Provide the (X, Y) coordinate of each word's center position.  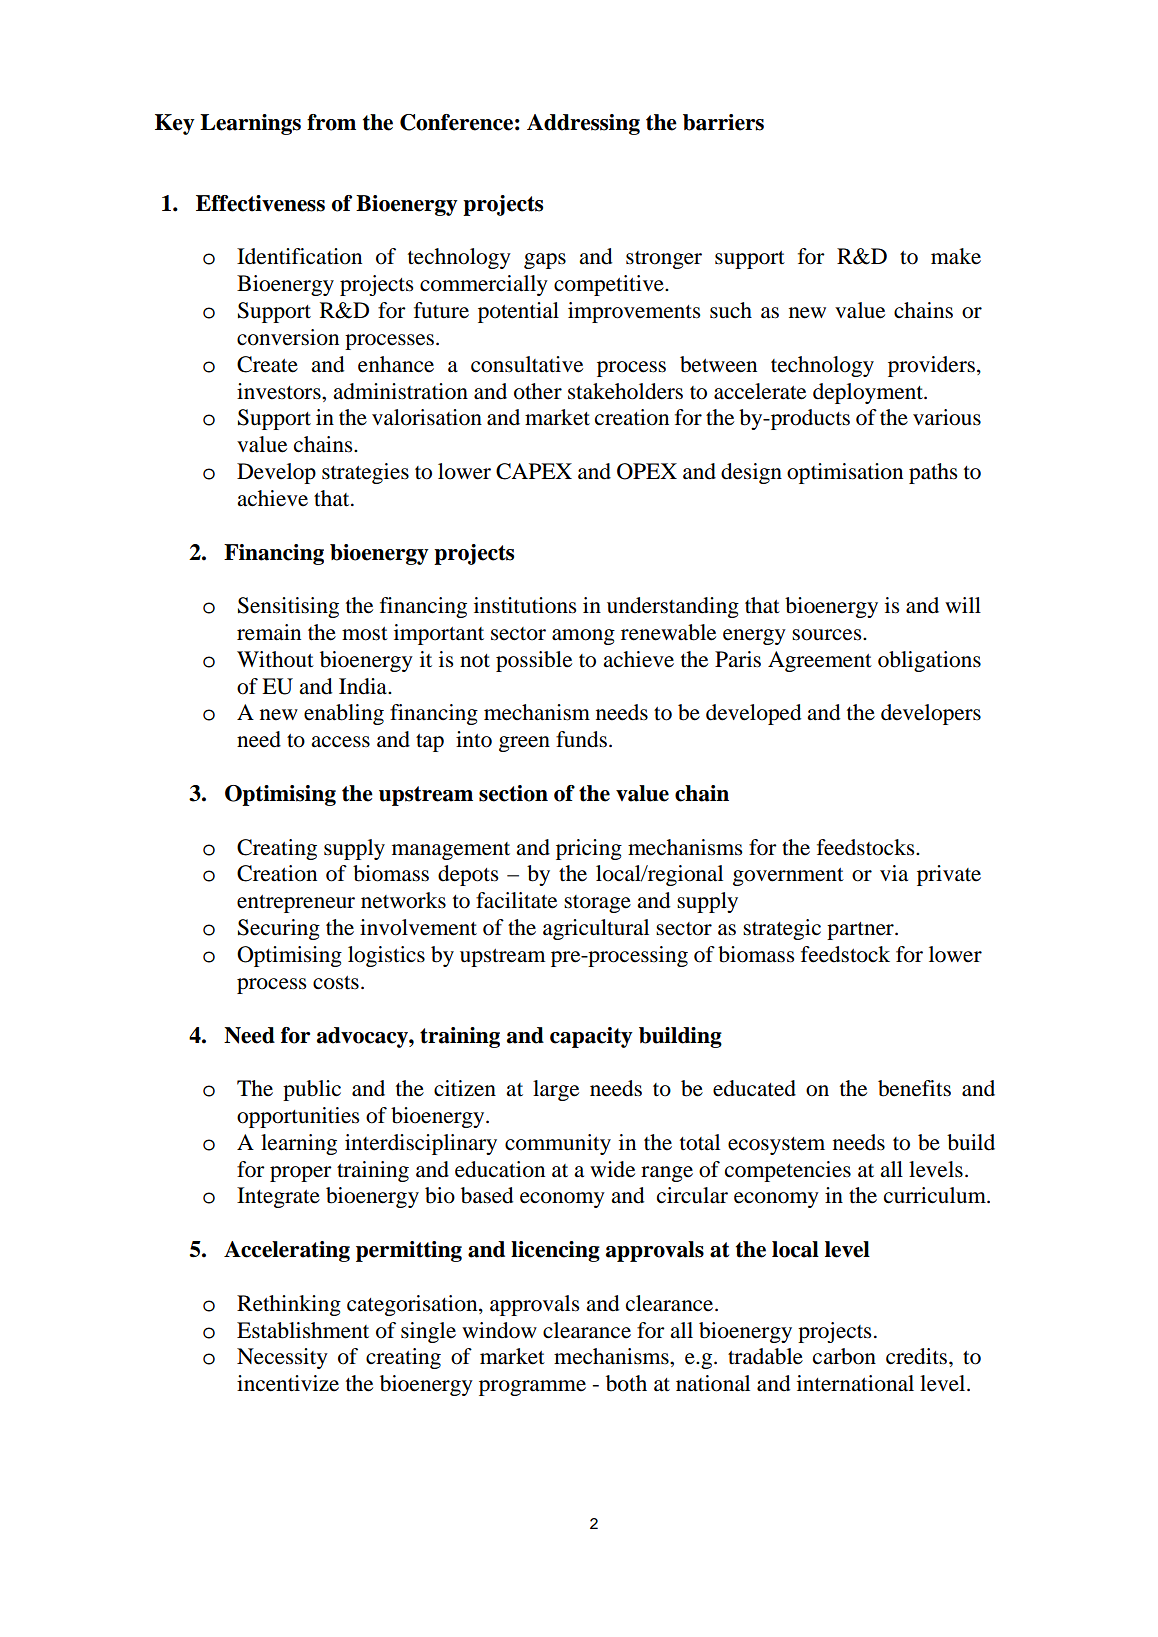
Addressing (583, 124)
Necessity (282, 1358)
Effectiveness (260, 203)
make (956, 256)
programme (532, 1388)
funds (581, 739)
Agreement (820, 661)
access (340, 742)
